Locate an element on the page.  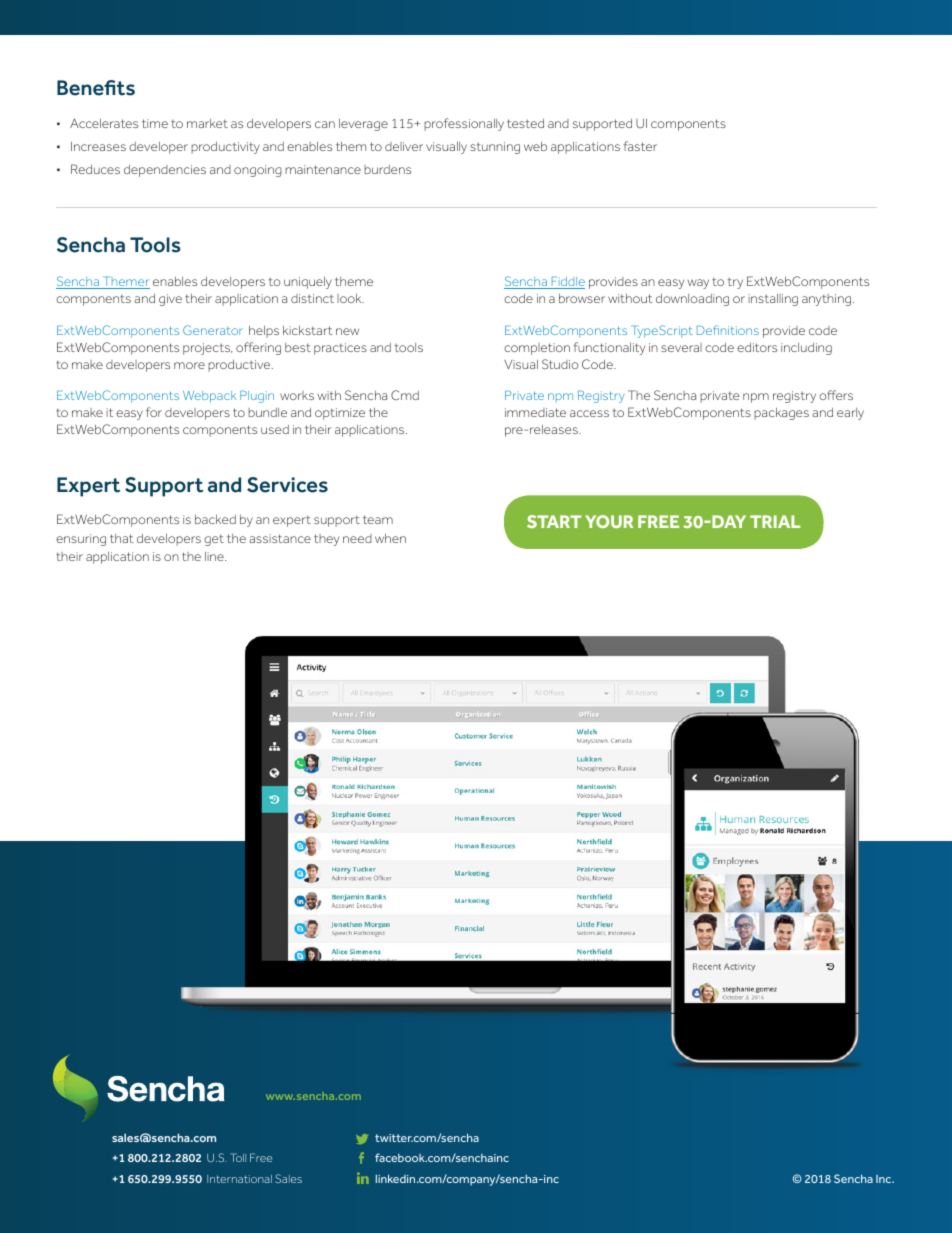
International is located at coordinates (239, 1179).
